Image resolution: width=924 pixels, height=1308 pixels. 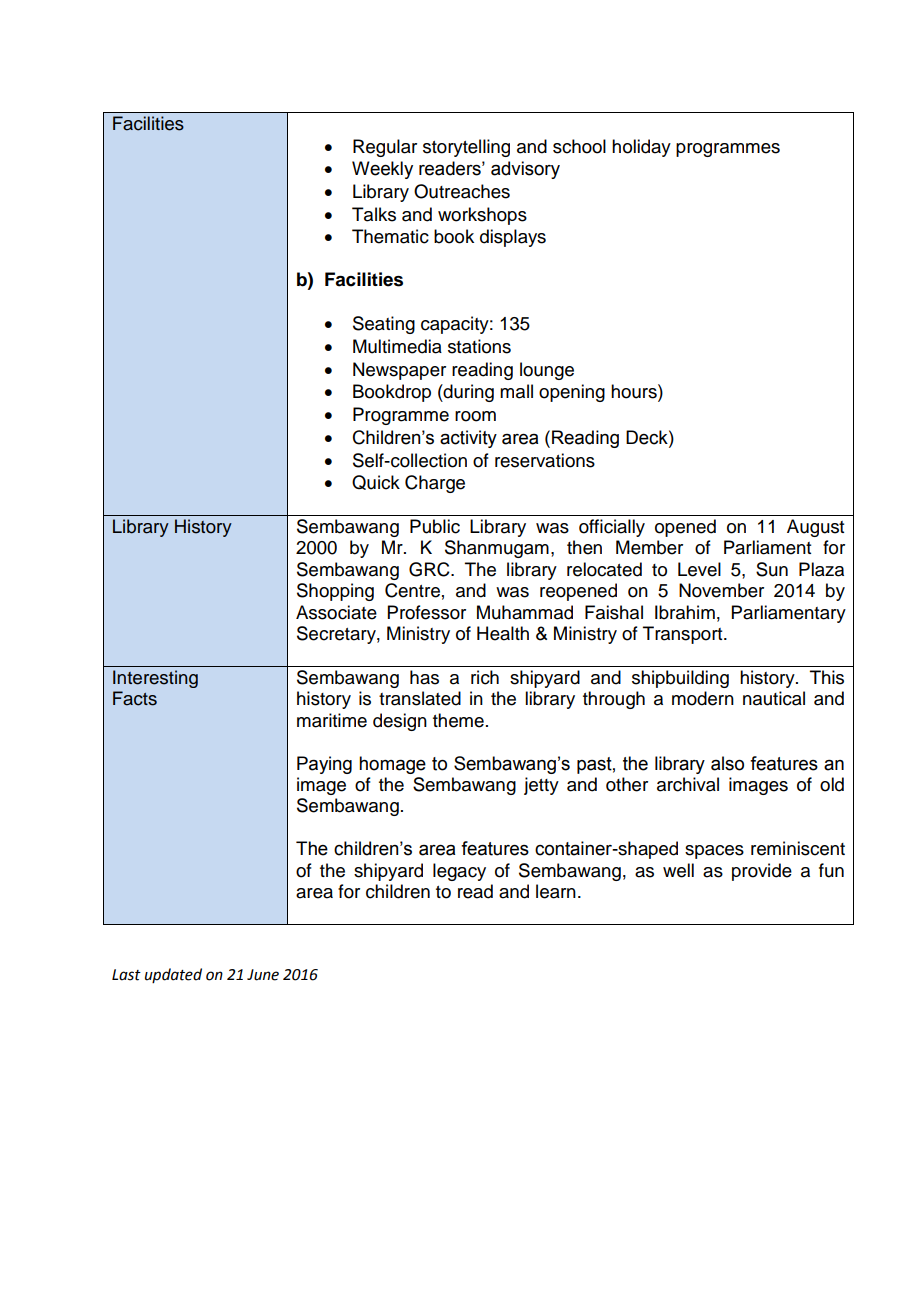 I want to click on Weekly, so click(x=382, y=170).
